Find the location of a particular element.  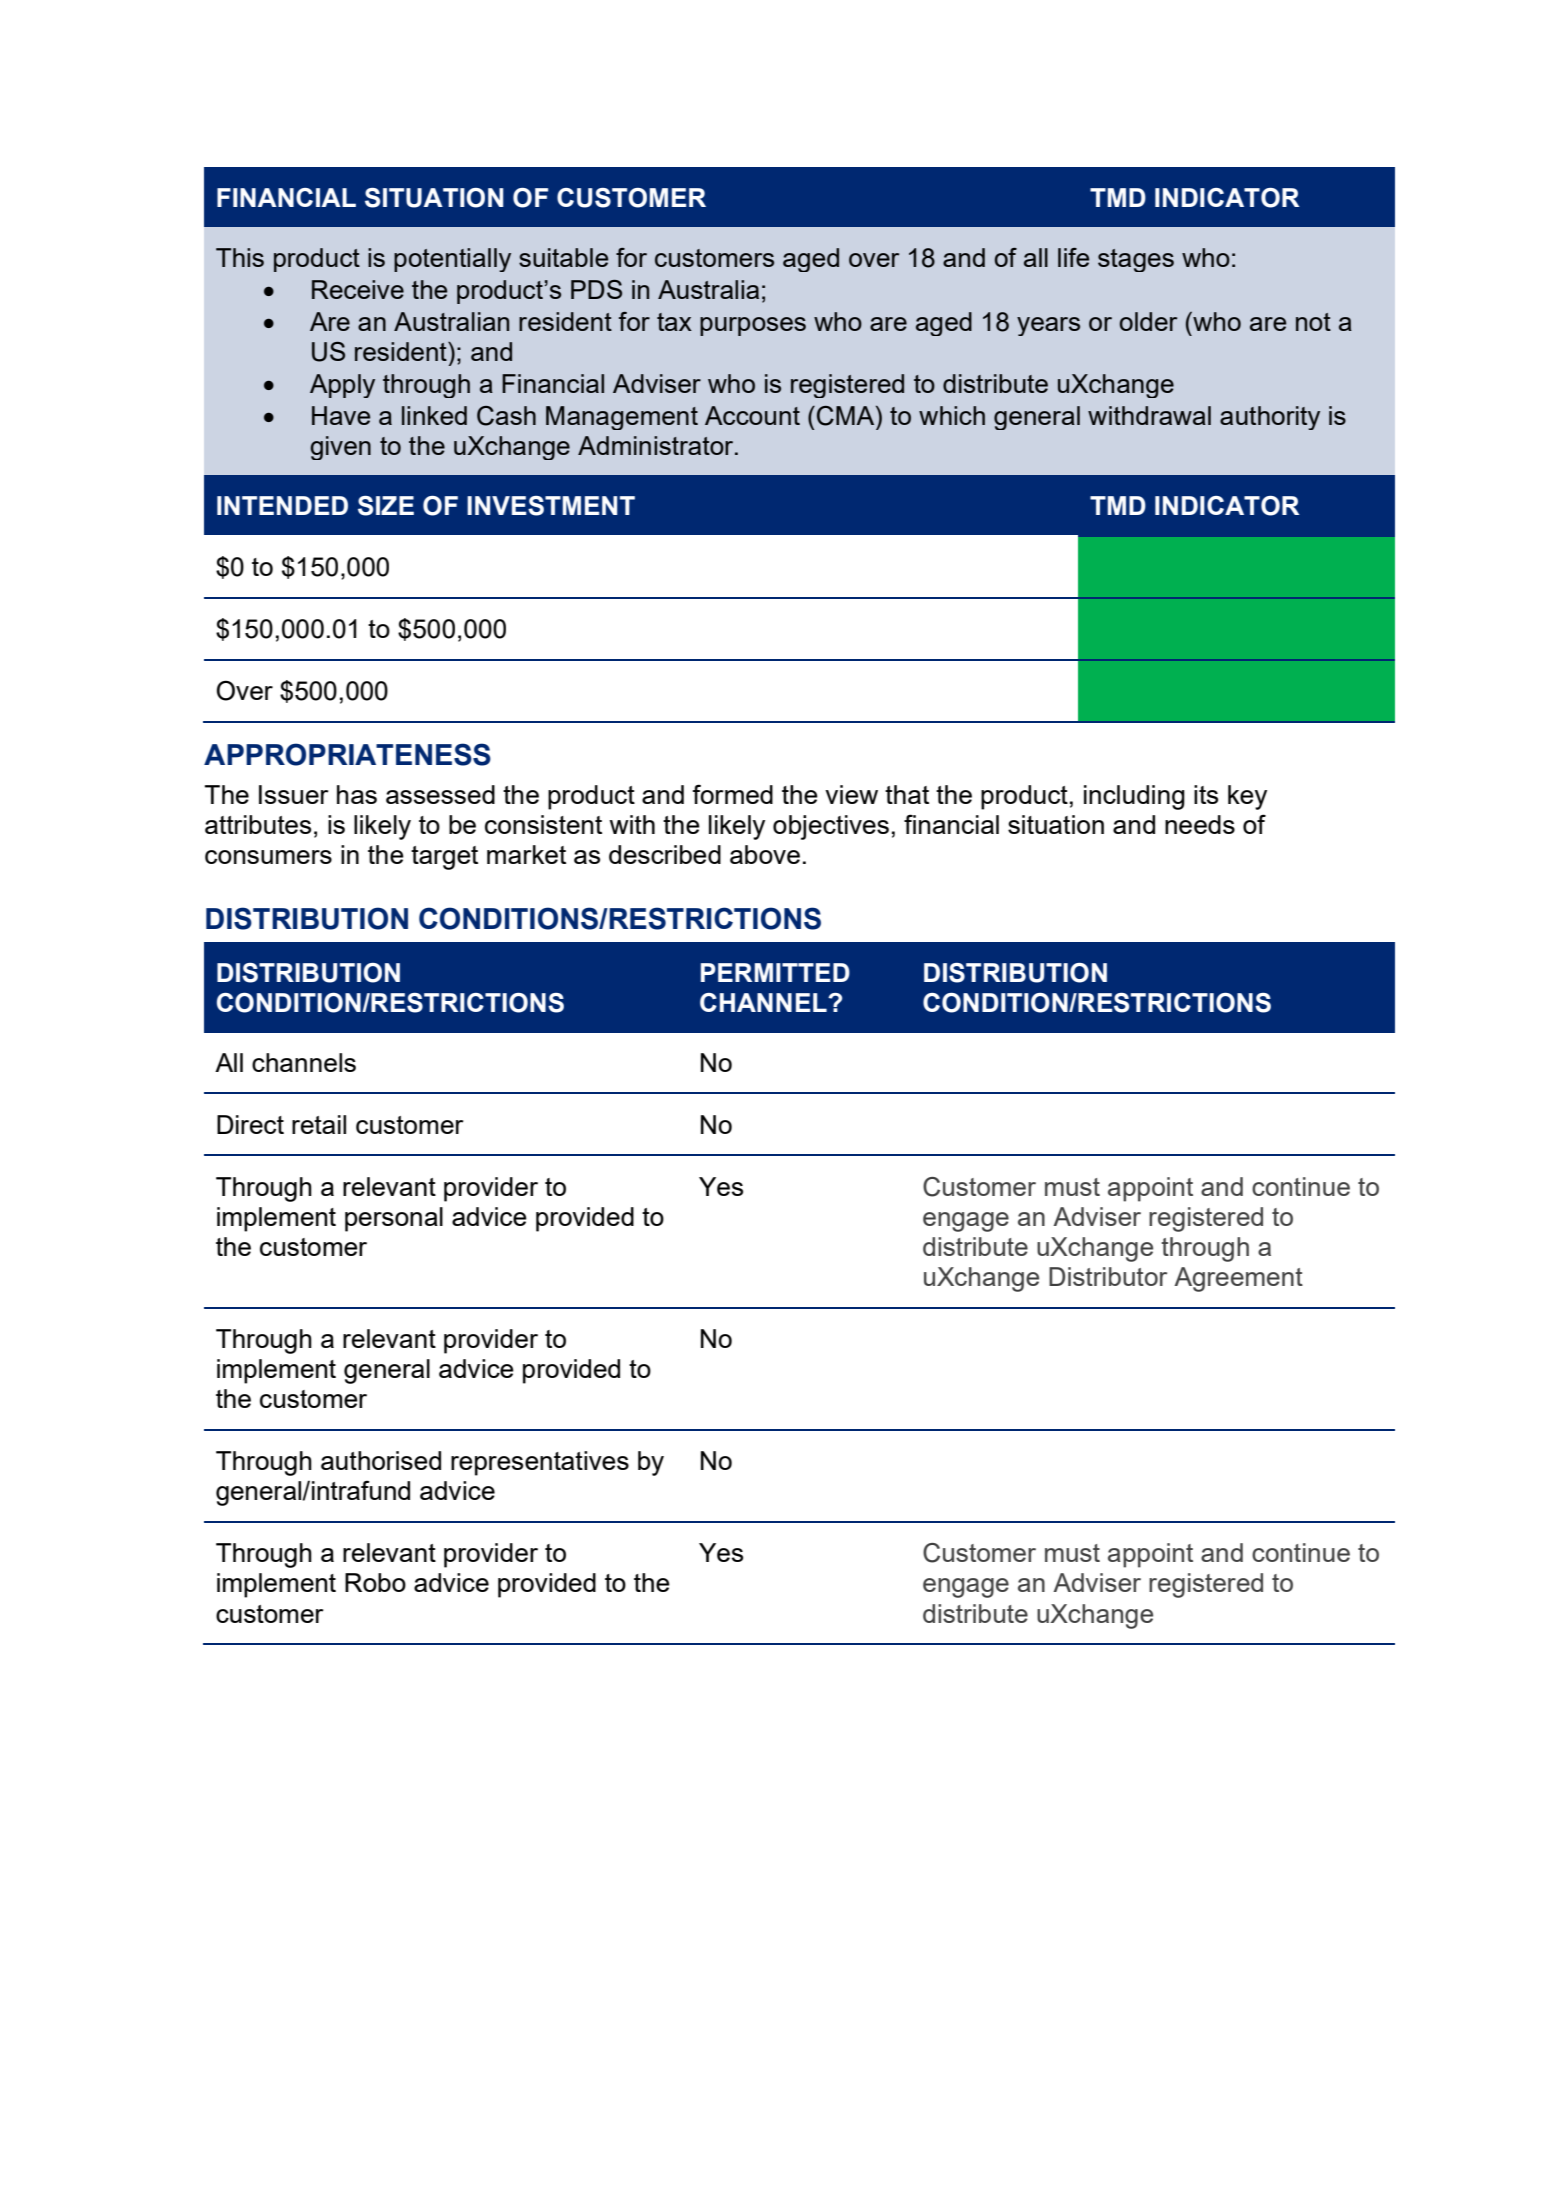

needs is located at coordinates (1200, 824).
